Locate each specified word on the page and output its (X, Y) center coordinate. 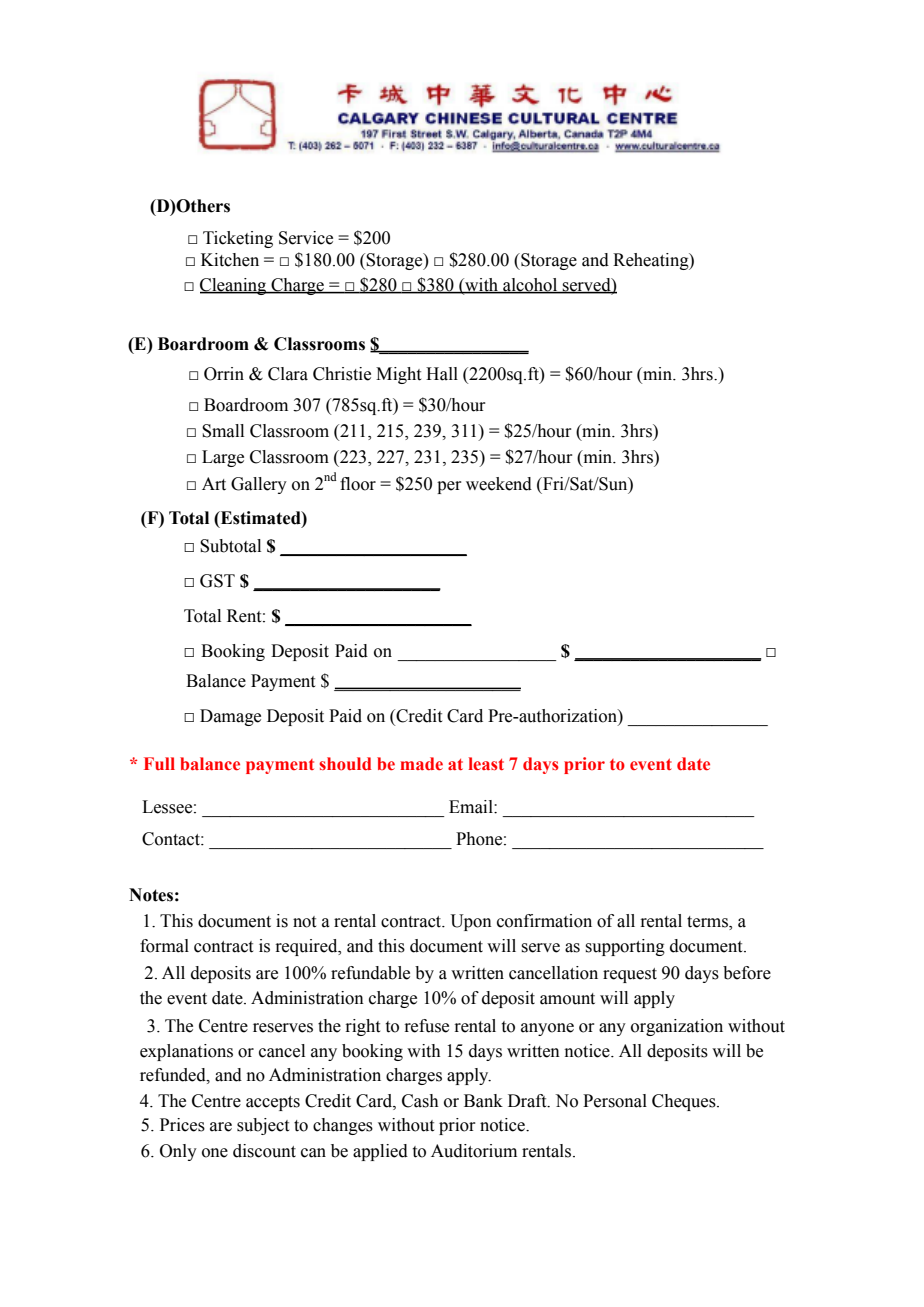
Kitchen (230, 260)
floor (358, 484)
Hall (442, 374)
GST (217, 581)
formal (164, 946)
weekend (499, 484)
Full (159, 763)
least (486, 764)
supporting (625, 947)
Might (398, 375)
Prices (182, 1125)
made (421, 764)
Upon (471, 922)
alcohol (530, 286)
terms (708, 923)
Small (223, 431)
